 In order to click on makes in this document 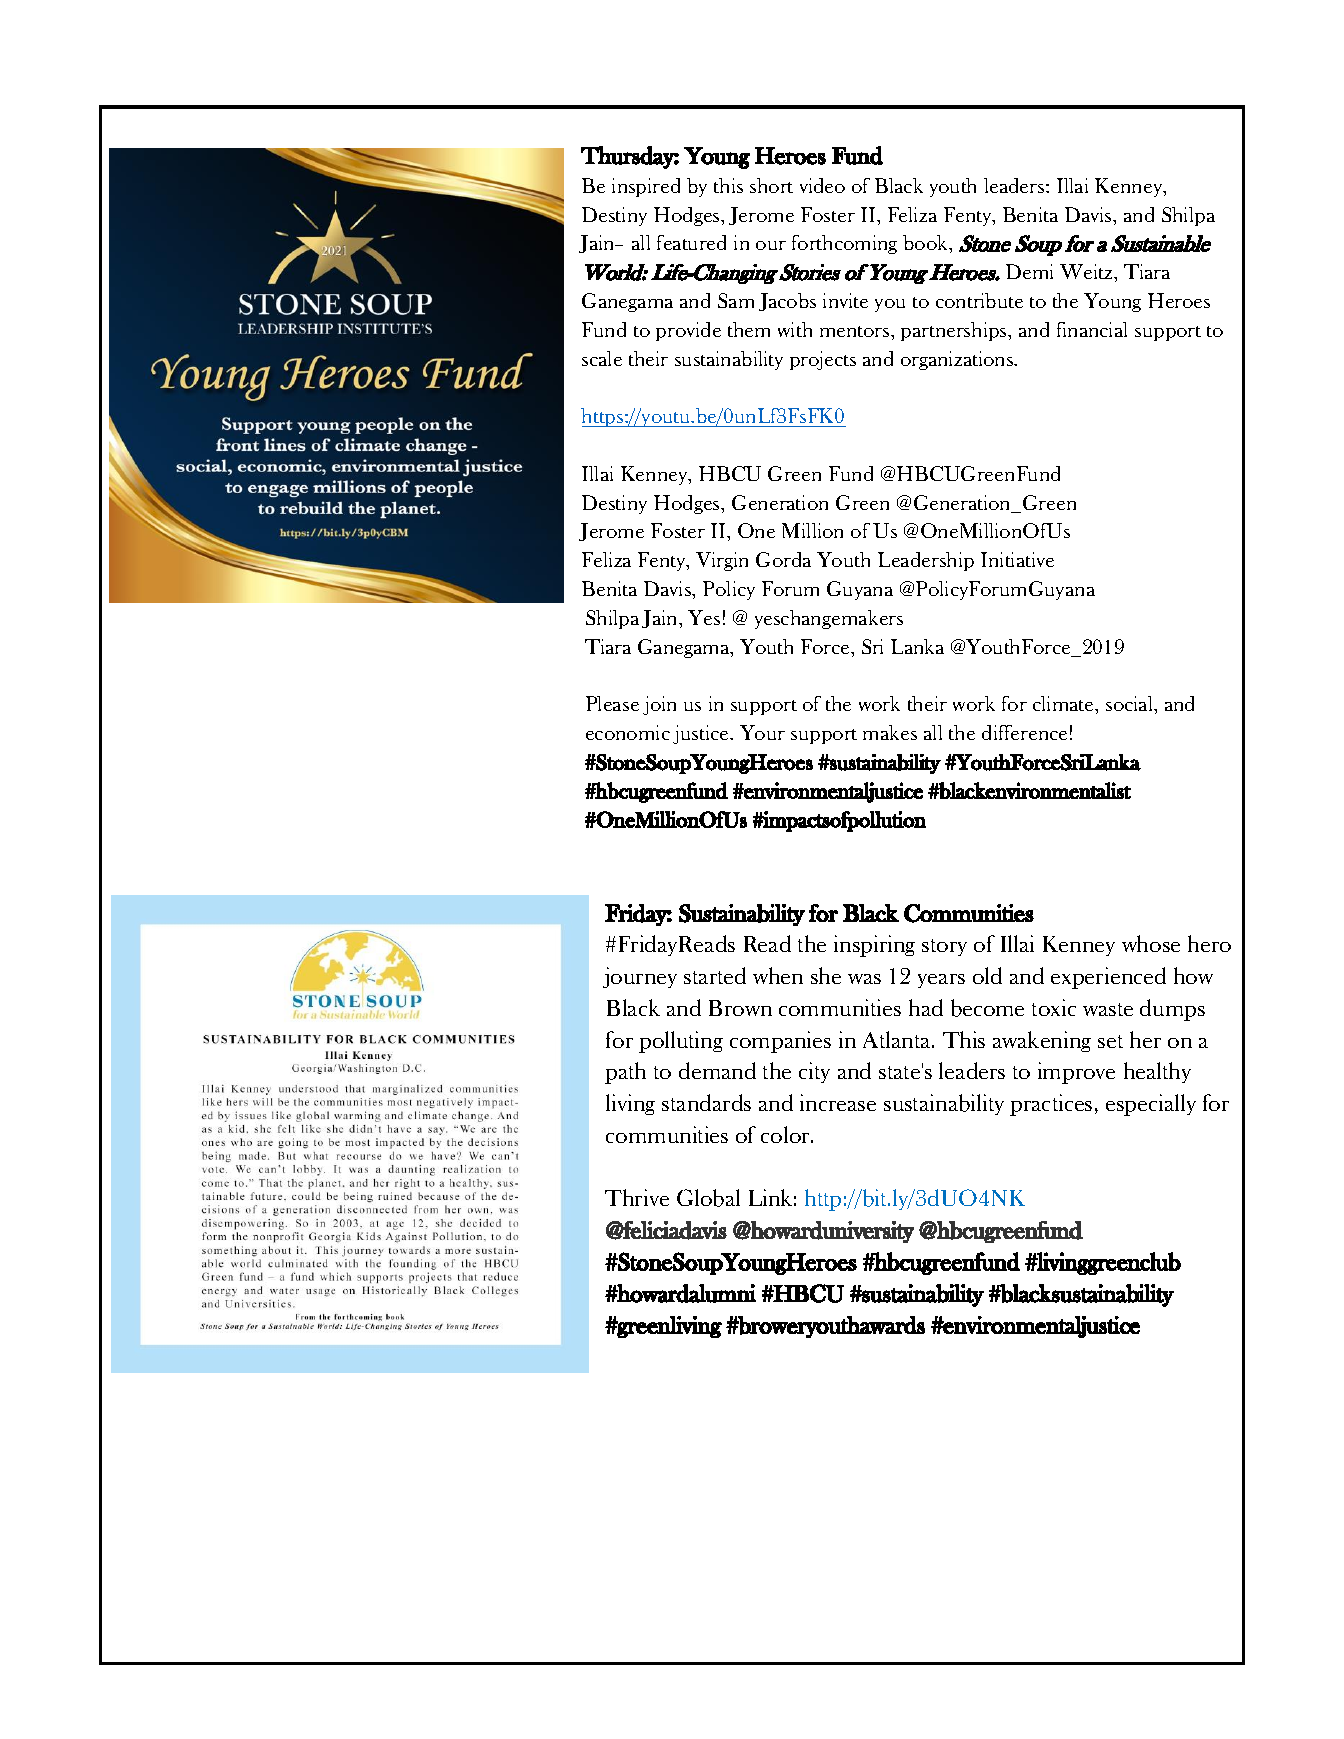, I will do `click(890, 732)`.
